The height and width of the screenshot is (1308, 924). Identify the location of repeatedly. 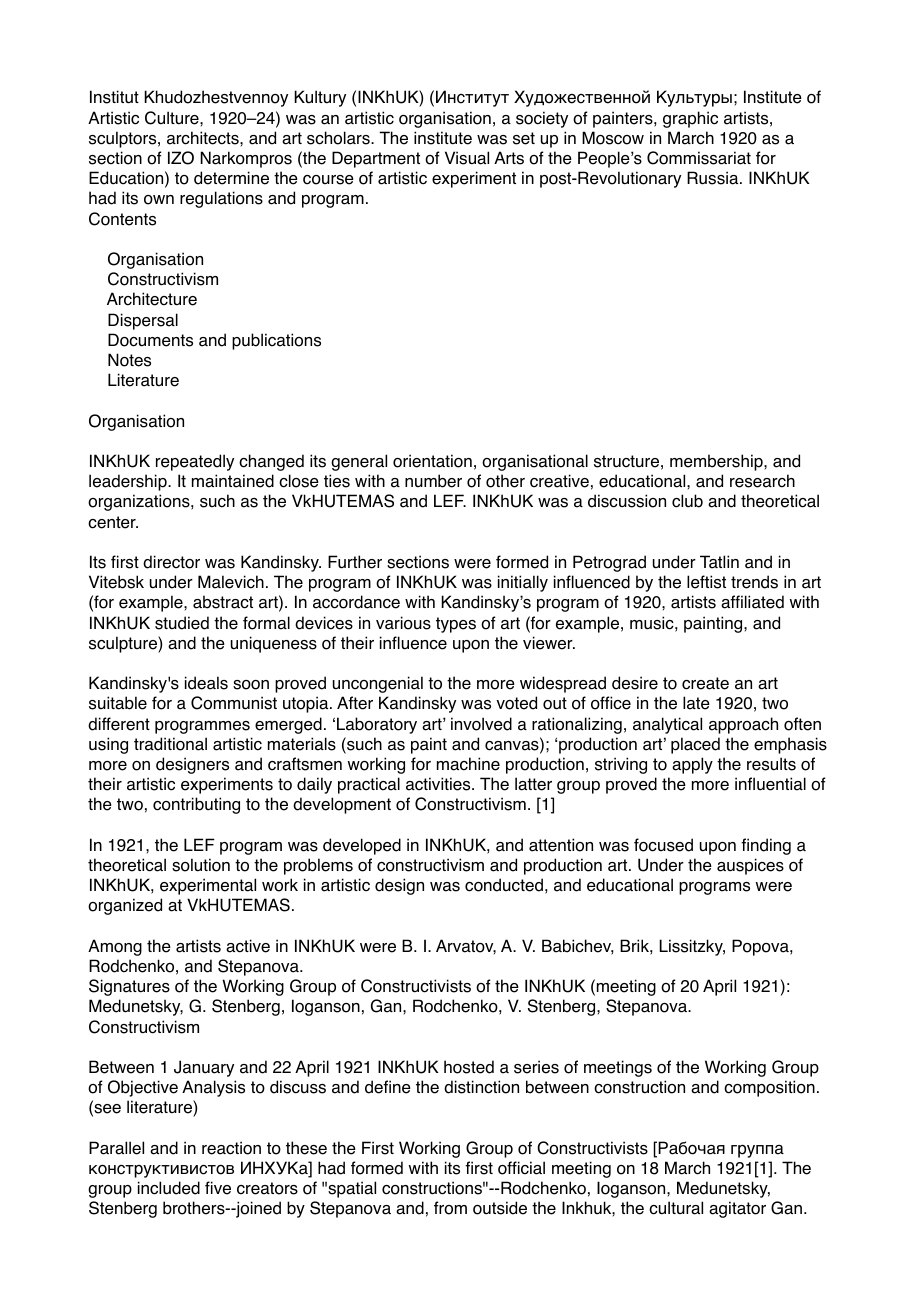
(195, 462).
